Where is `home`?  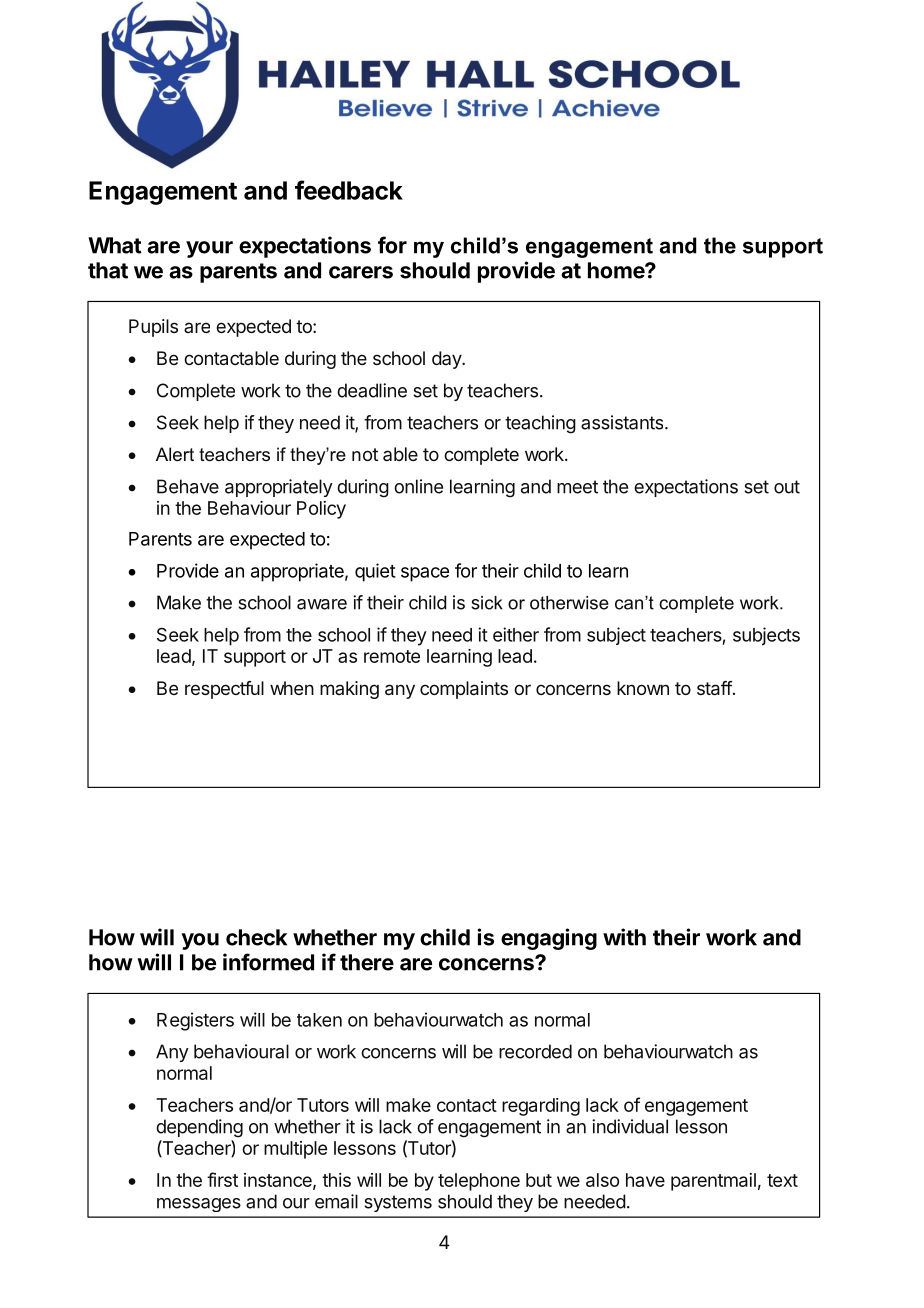 home is located at coordinates (617, 270).
